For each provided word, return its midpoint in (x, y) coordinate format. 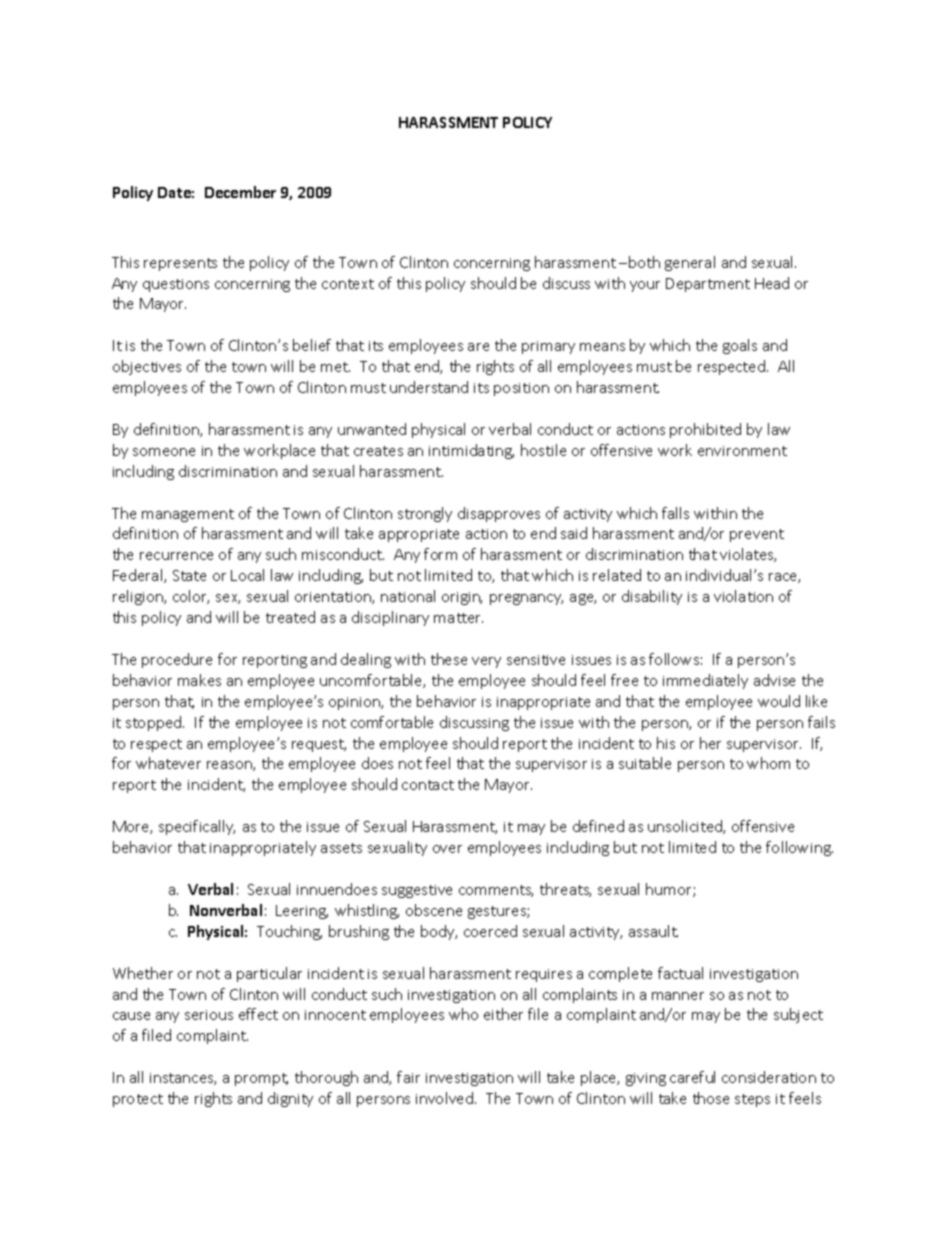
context (348, 284)
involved (444, 1098)
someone (164, 452)
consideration (769, 1077)
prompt (261, 1079)
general (690, 263)
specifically (197, 827)
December (240, 192)
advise (774, 680)
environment (742, 451)
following (799, 848)
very (486, 662)
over (447, 849)
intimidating (471, 451)
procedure (177, 660)
